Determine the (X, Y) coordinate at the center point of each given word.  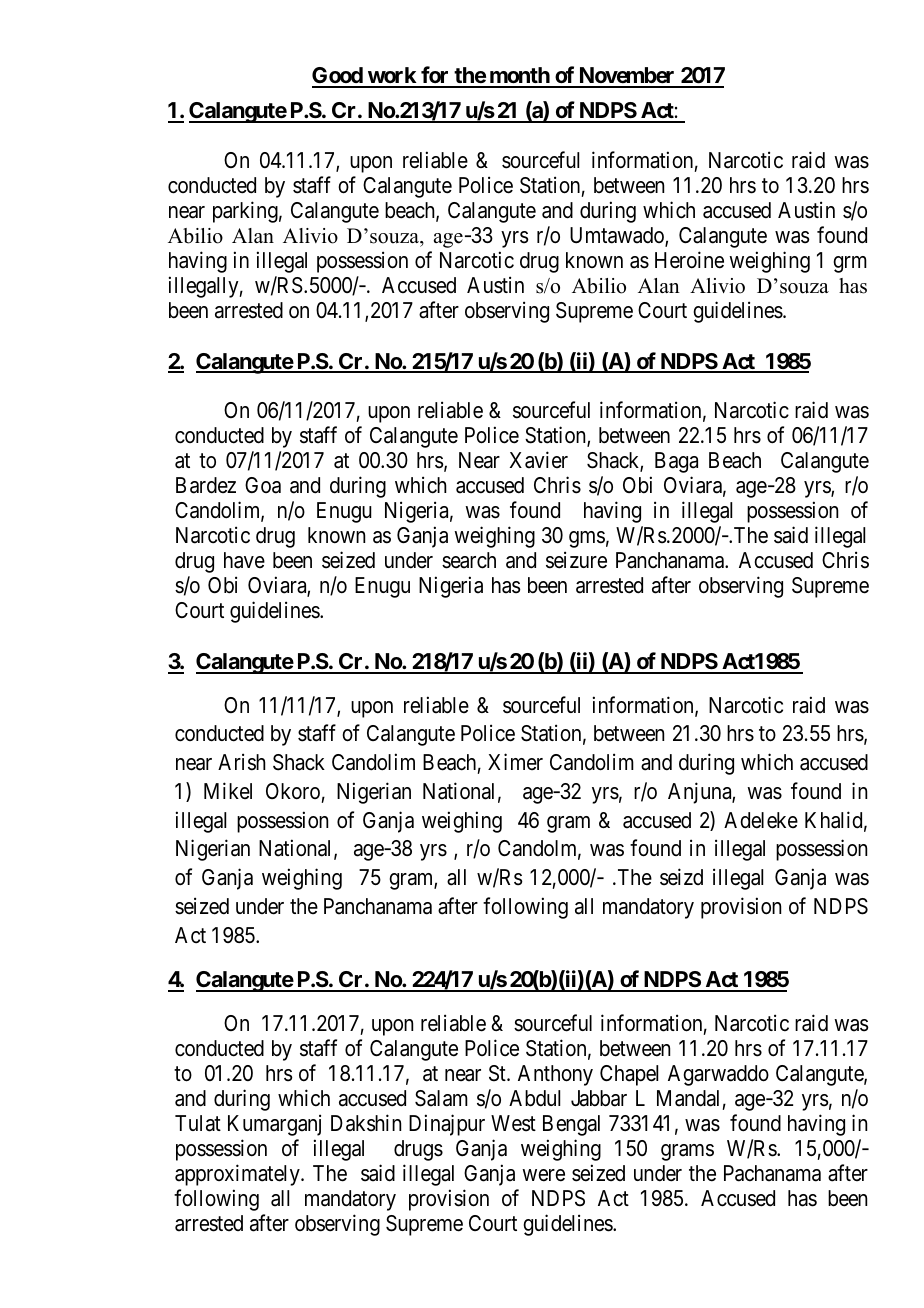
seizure (576, 560)
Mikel (228, 790)
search (469, 560)
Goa (263, 485)
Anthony (555, 1075)
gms (587, 539)
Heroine (689, 260)
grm (850, 264)
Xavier (539, 460)
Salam (441, 1098)
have (244, 560)
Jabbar (599, 1098)
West (513, 1123)
